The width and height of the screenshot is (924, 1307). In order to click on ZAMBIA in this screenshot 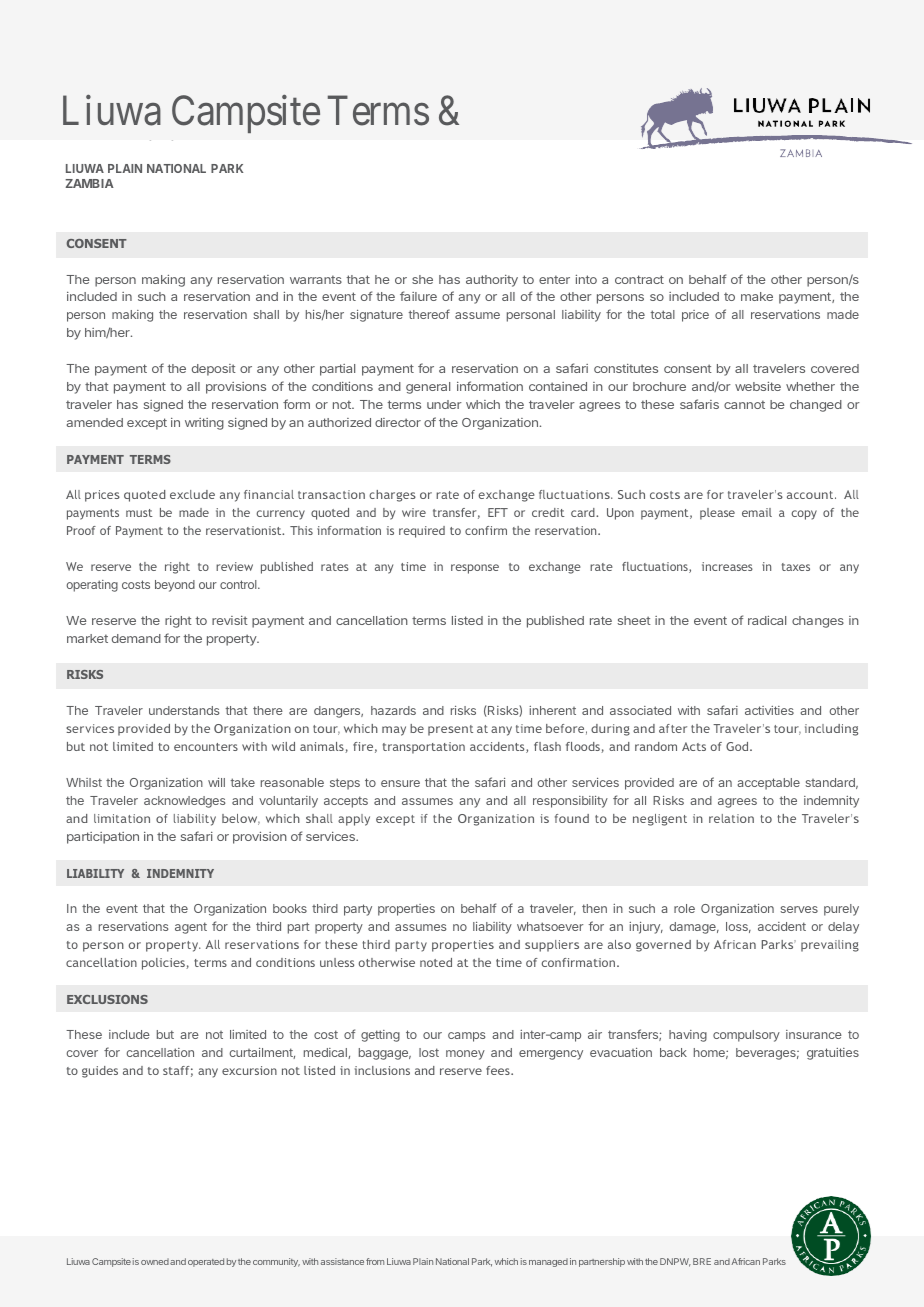, I will do `click(89, 183)`.
